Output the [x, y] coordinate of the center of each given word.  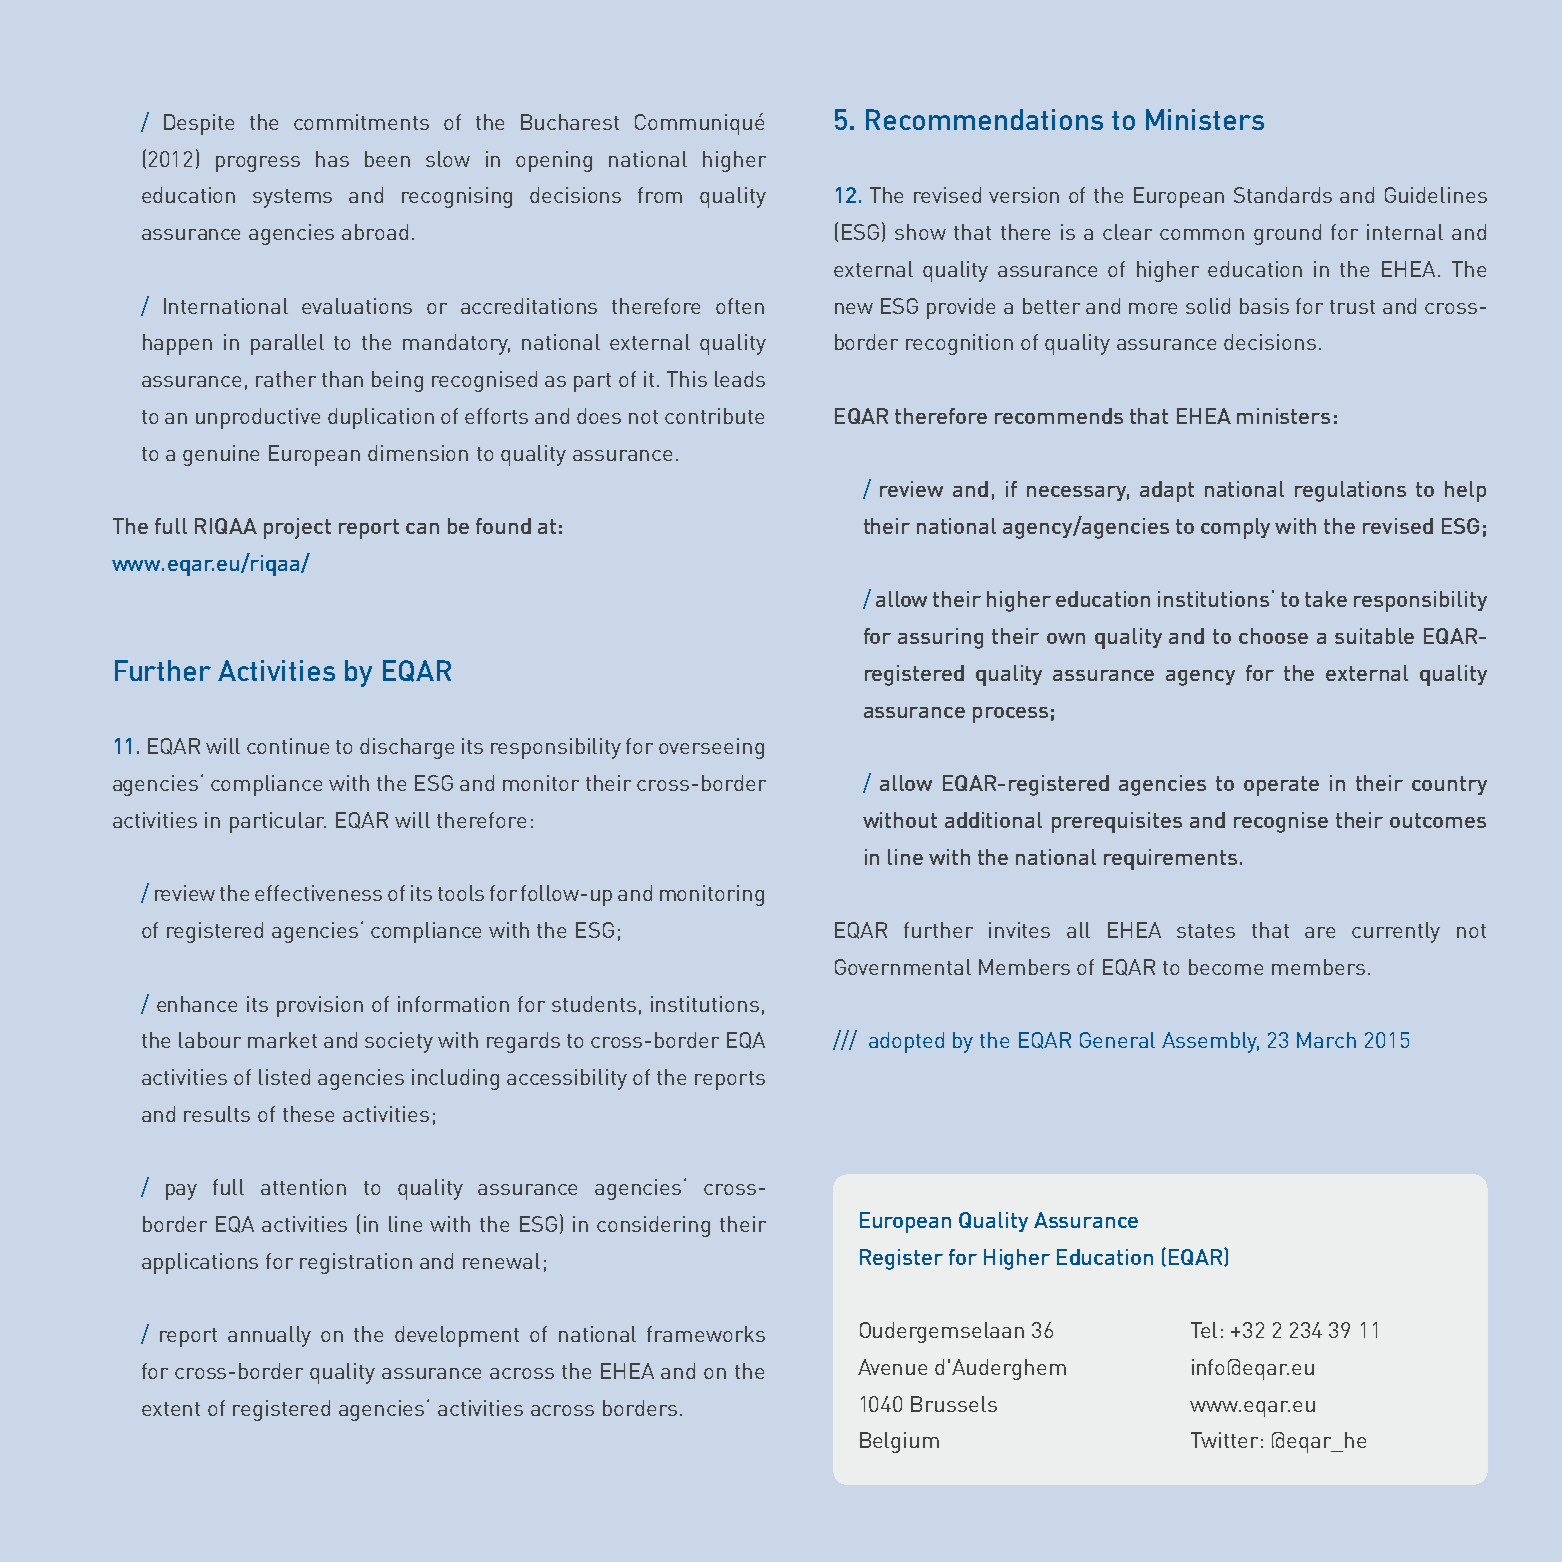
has [332, 159]
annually [269, 1336]
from [660, 195]
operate [1281, 786]
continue [288, 746]
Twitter [1224, 1440]
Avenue [892, 1367]
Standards [1283, 195]
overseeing [711, 748]
